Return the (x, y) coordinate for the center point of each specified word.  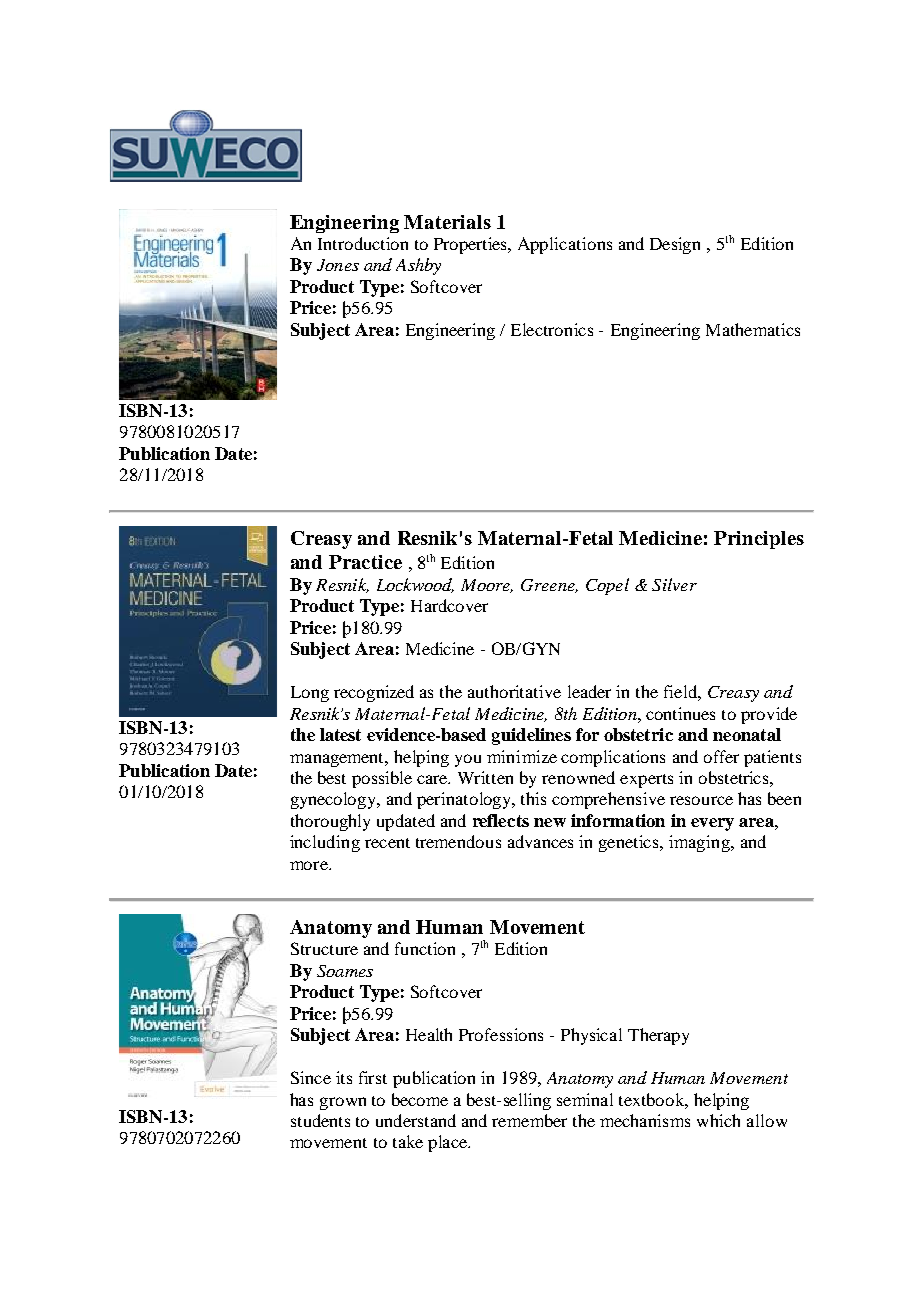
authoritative (514, 691)
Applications (565, 245)
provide (769, 715)
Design (675, 245)
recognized (374, 693)
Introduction (363, 243)
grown (343, 1103)
